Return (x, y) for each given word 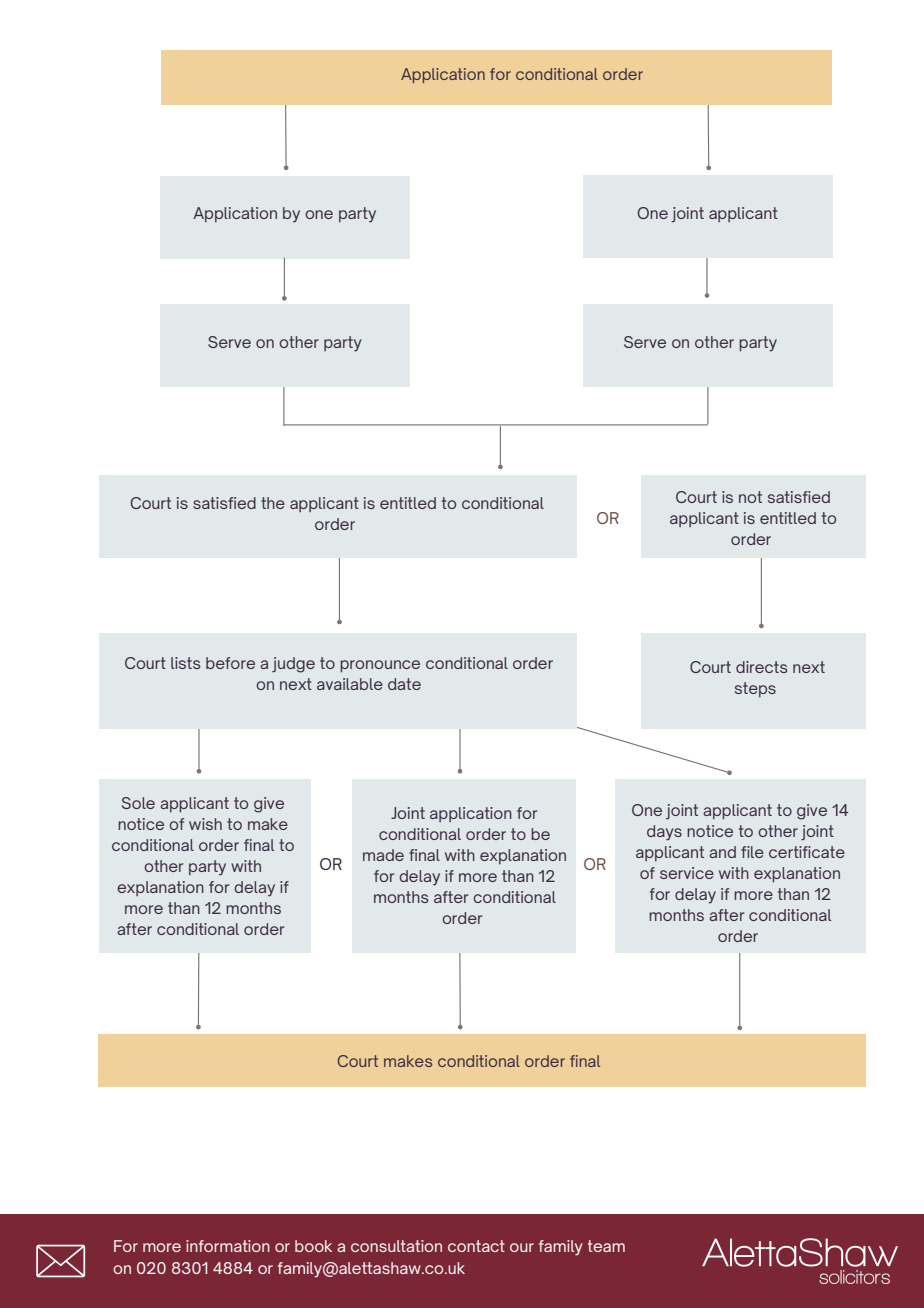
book (313, 1246)
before (230, 663)
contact (476, 1246)
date (404, 684)
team (606, 1246)
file (752, 852)
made (383, 855)
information (228, 1246)
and (722, 852)
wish (205, 824)
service (687, 873)
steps (755, 689)
